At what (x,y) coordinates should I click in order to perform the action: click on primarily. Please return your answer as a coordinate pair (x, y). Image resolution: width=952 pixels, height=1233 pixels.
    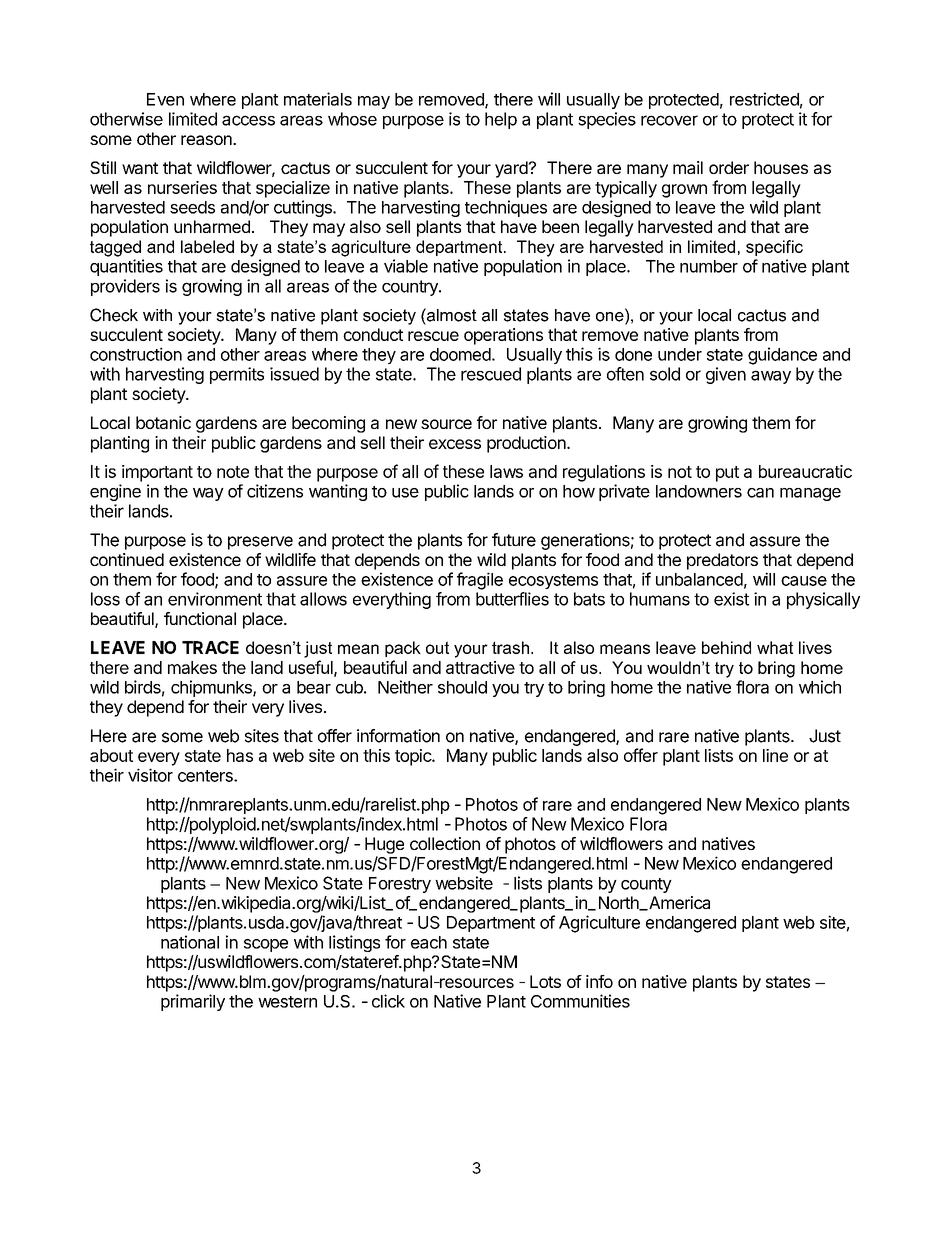
    Looking at the image, I should click on (193, 1002).
